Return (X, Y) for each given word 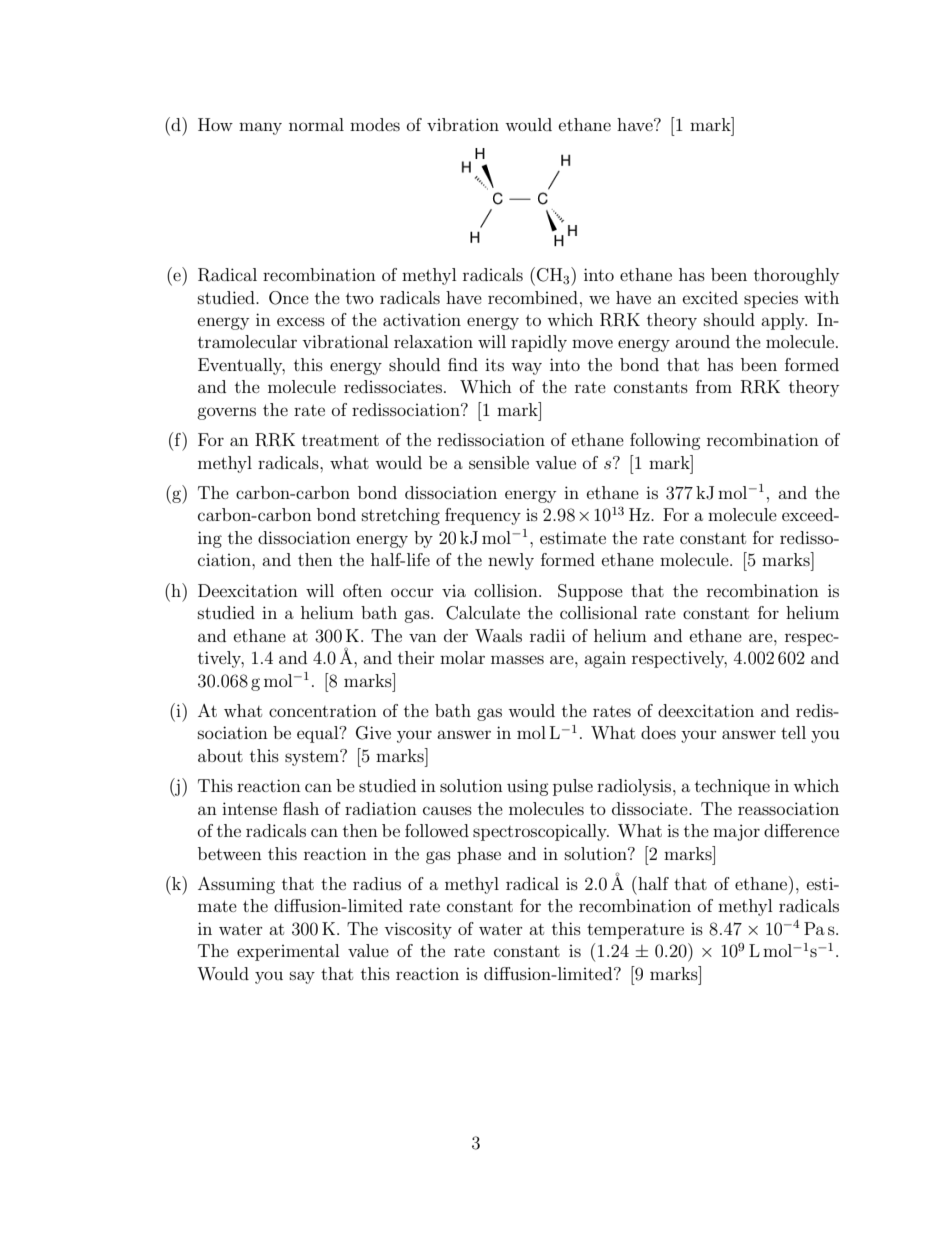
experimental (288, 952)
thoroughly (796, 276)
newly (511, 561)
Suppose (590, 592)
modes (375, 124)
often (362, 590)
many (260, 128)
